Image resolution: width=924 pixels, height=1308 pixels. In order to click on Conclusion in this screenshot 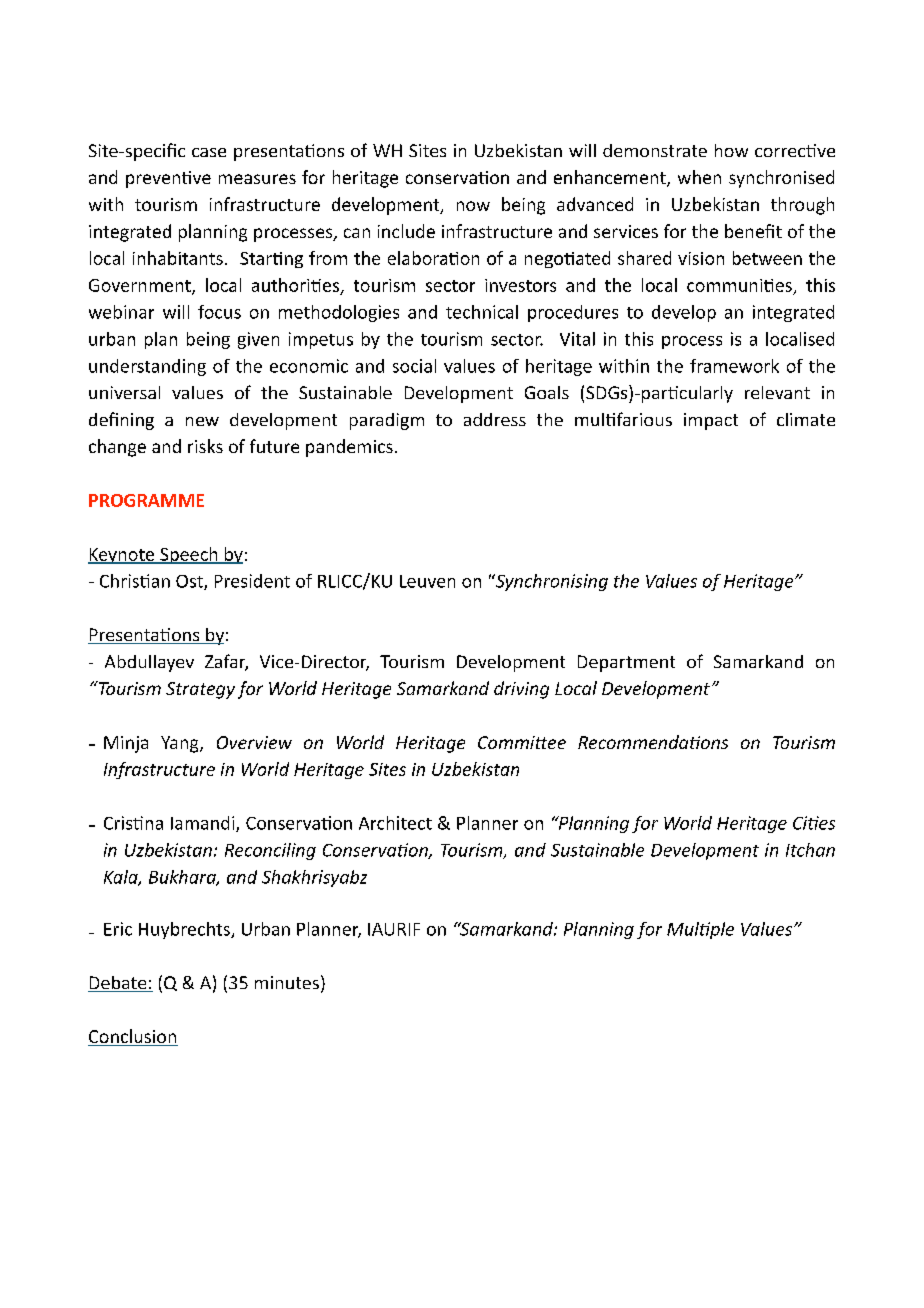, I will do `click(133, 1037)`.
